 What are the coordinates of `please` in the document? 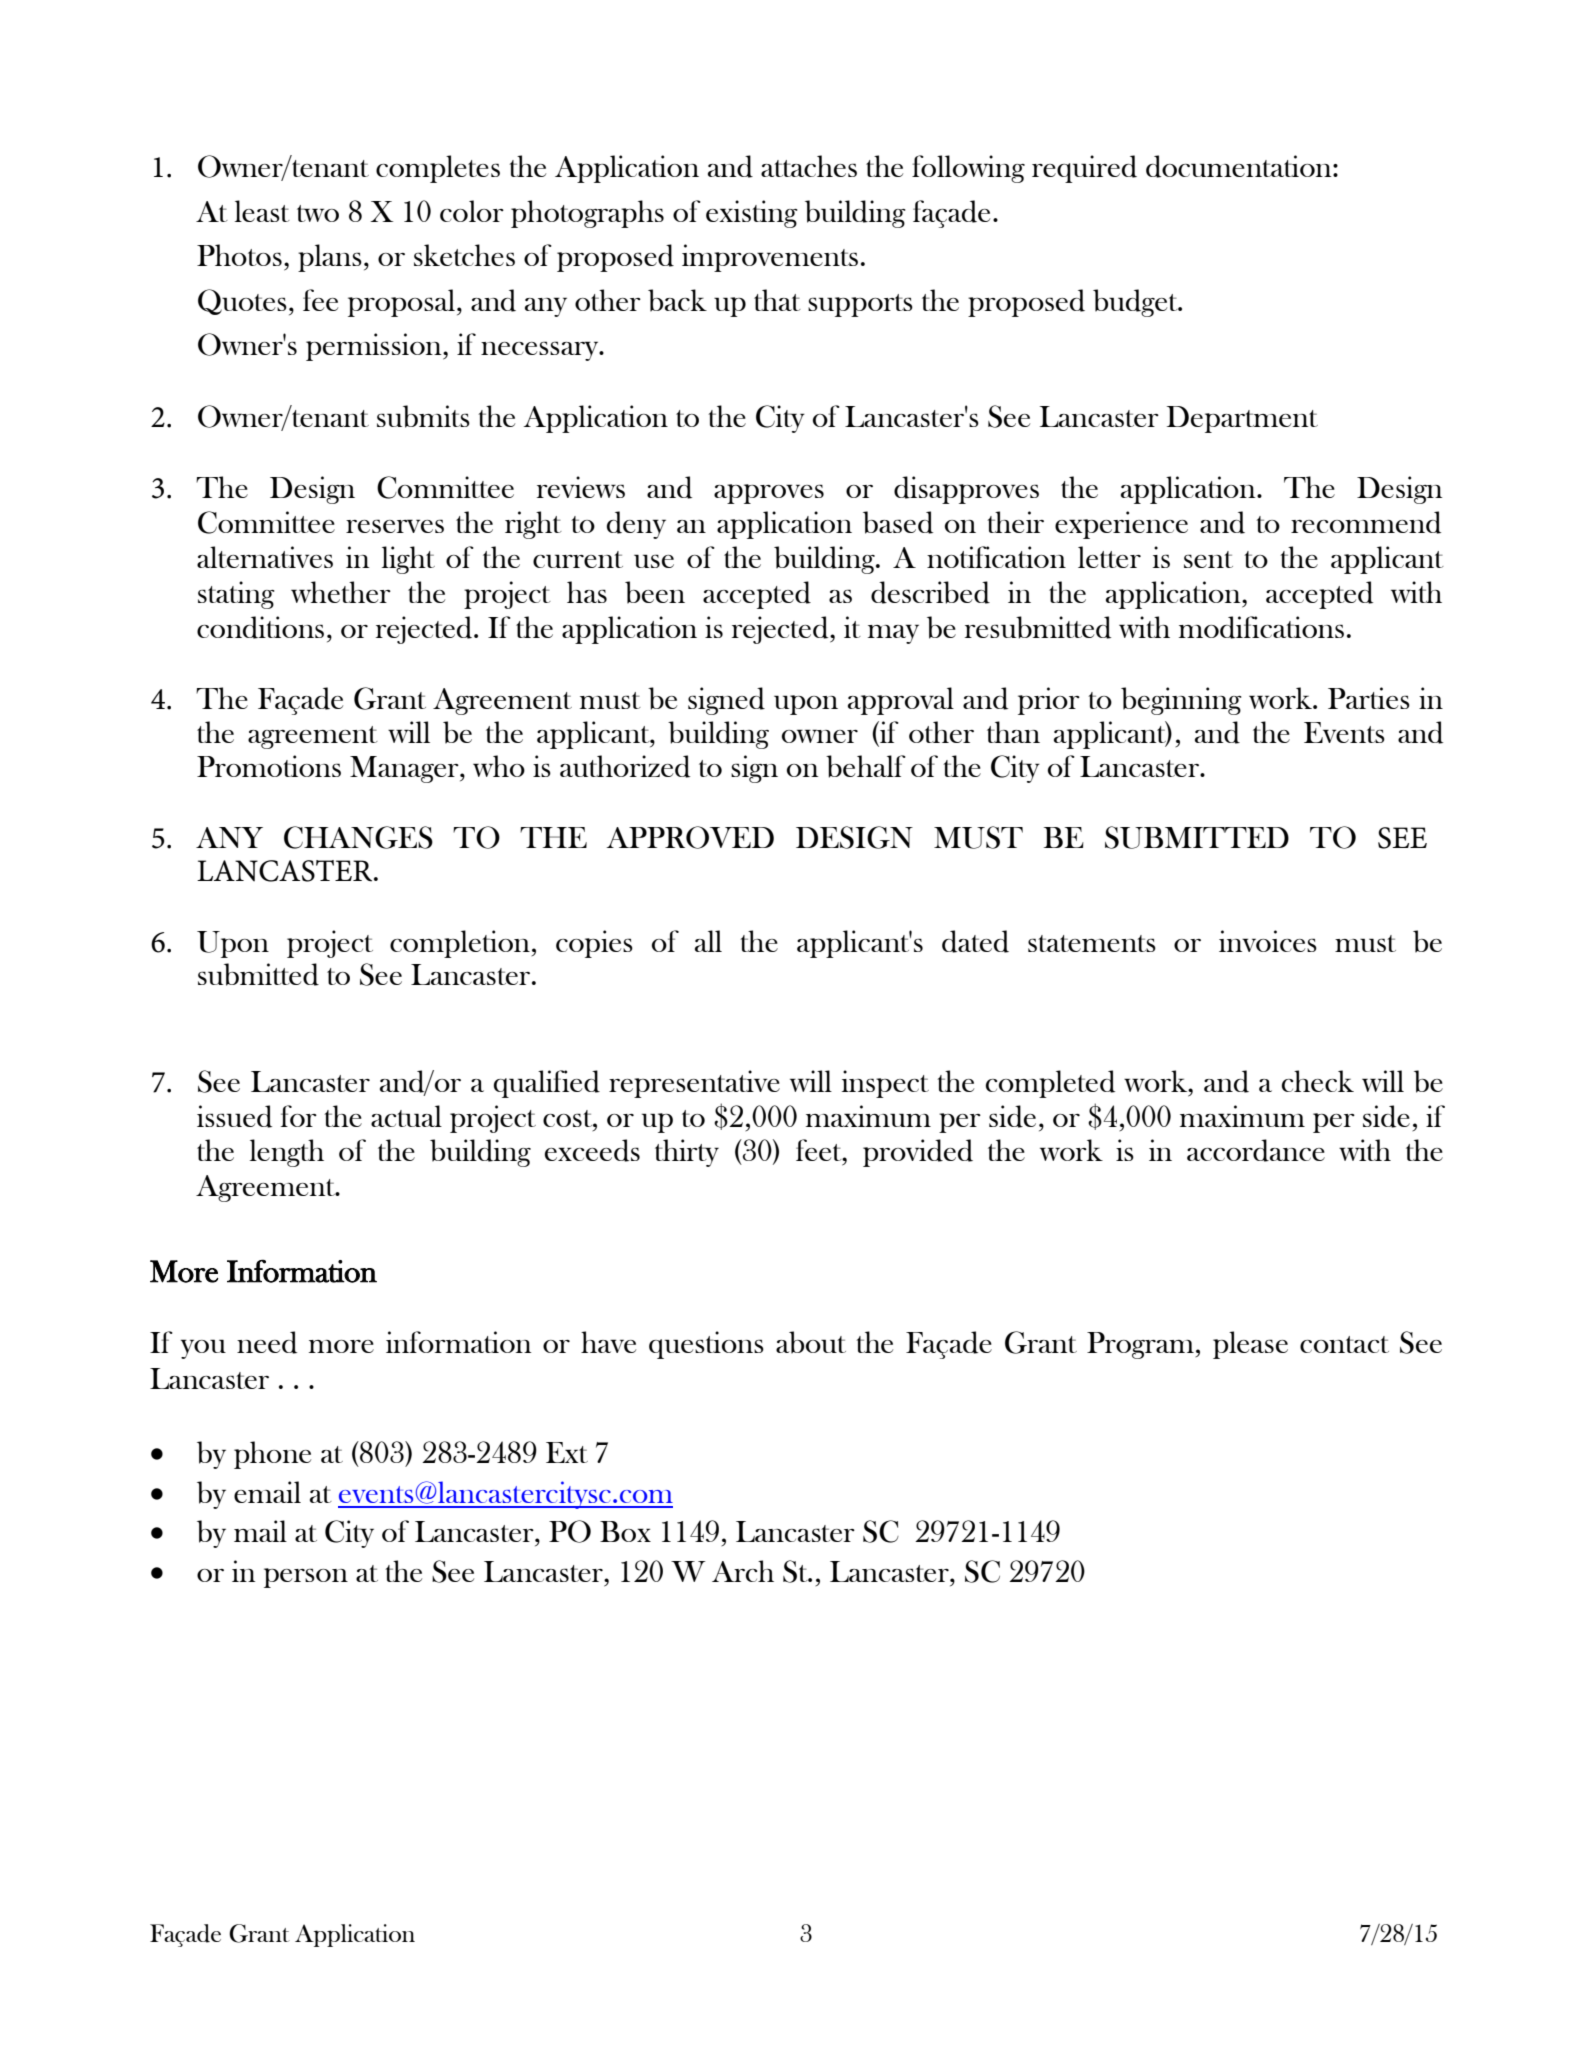 It's located at (1250, 1345).
